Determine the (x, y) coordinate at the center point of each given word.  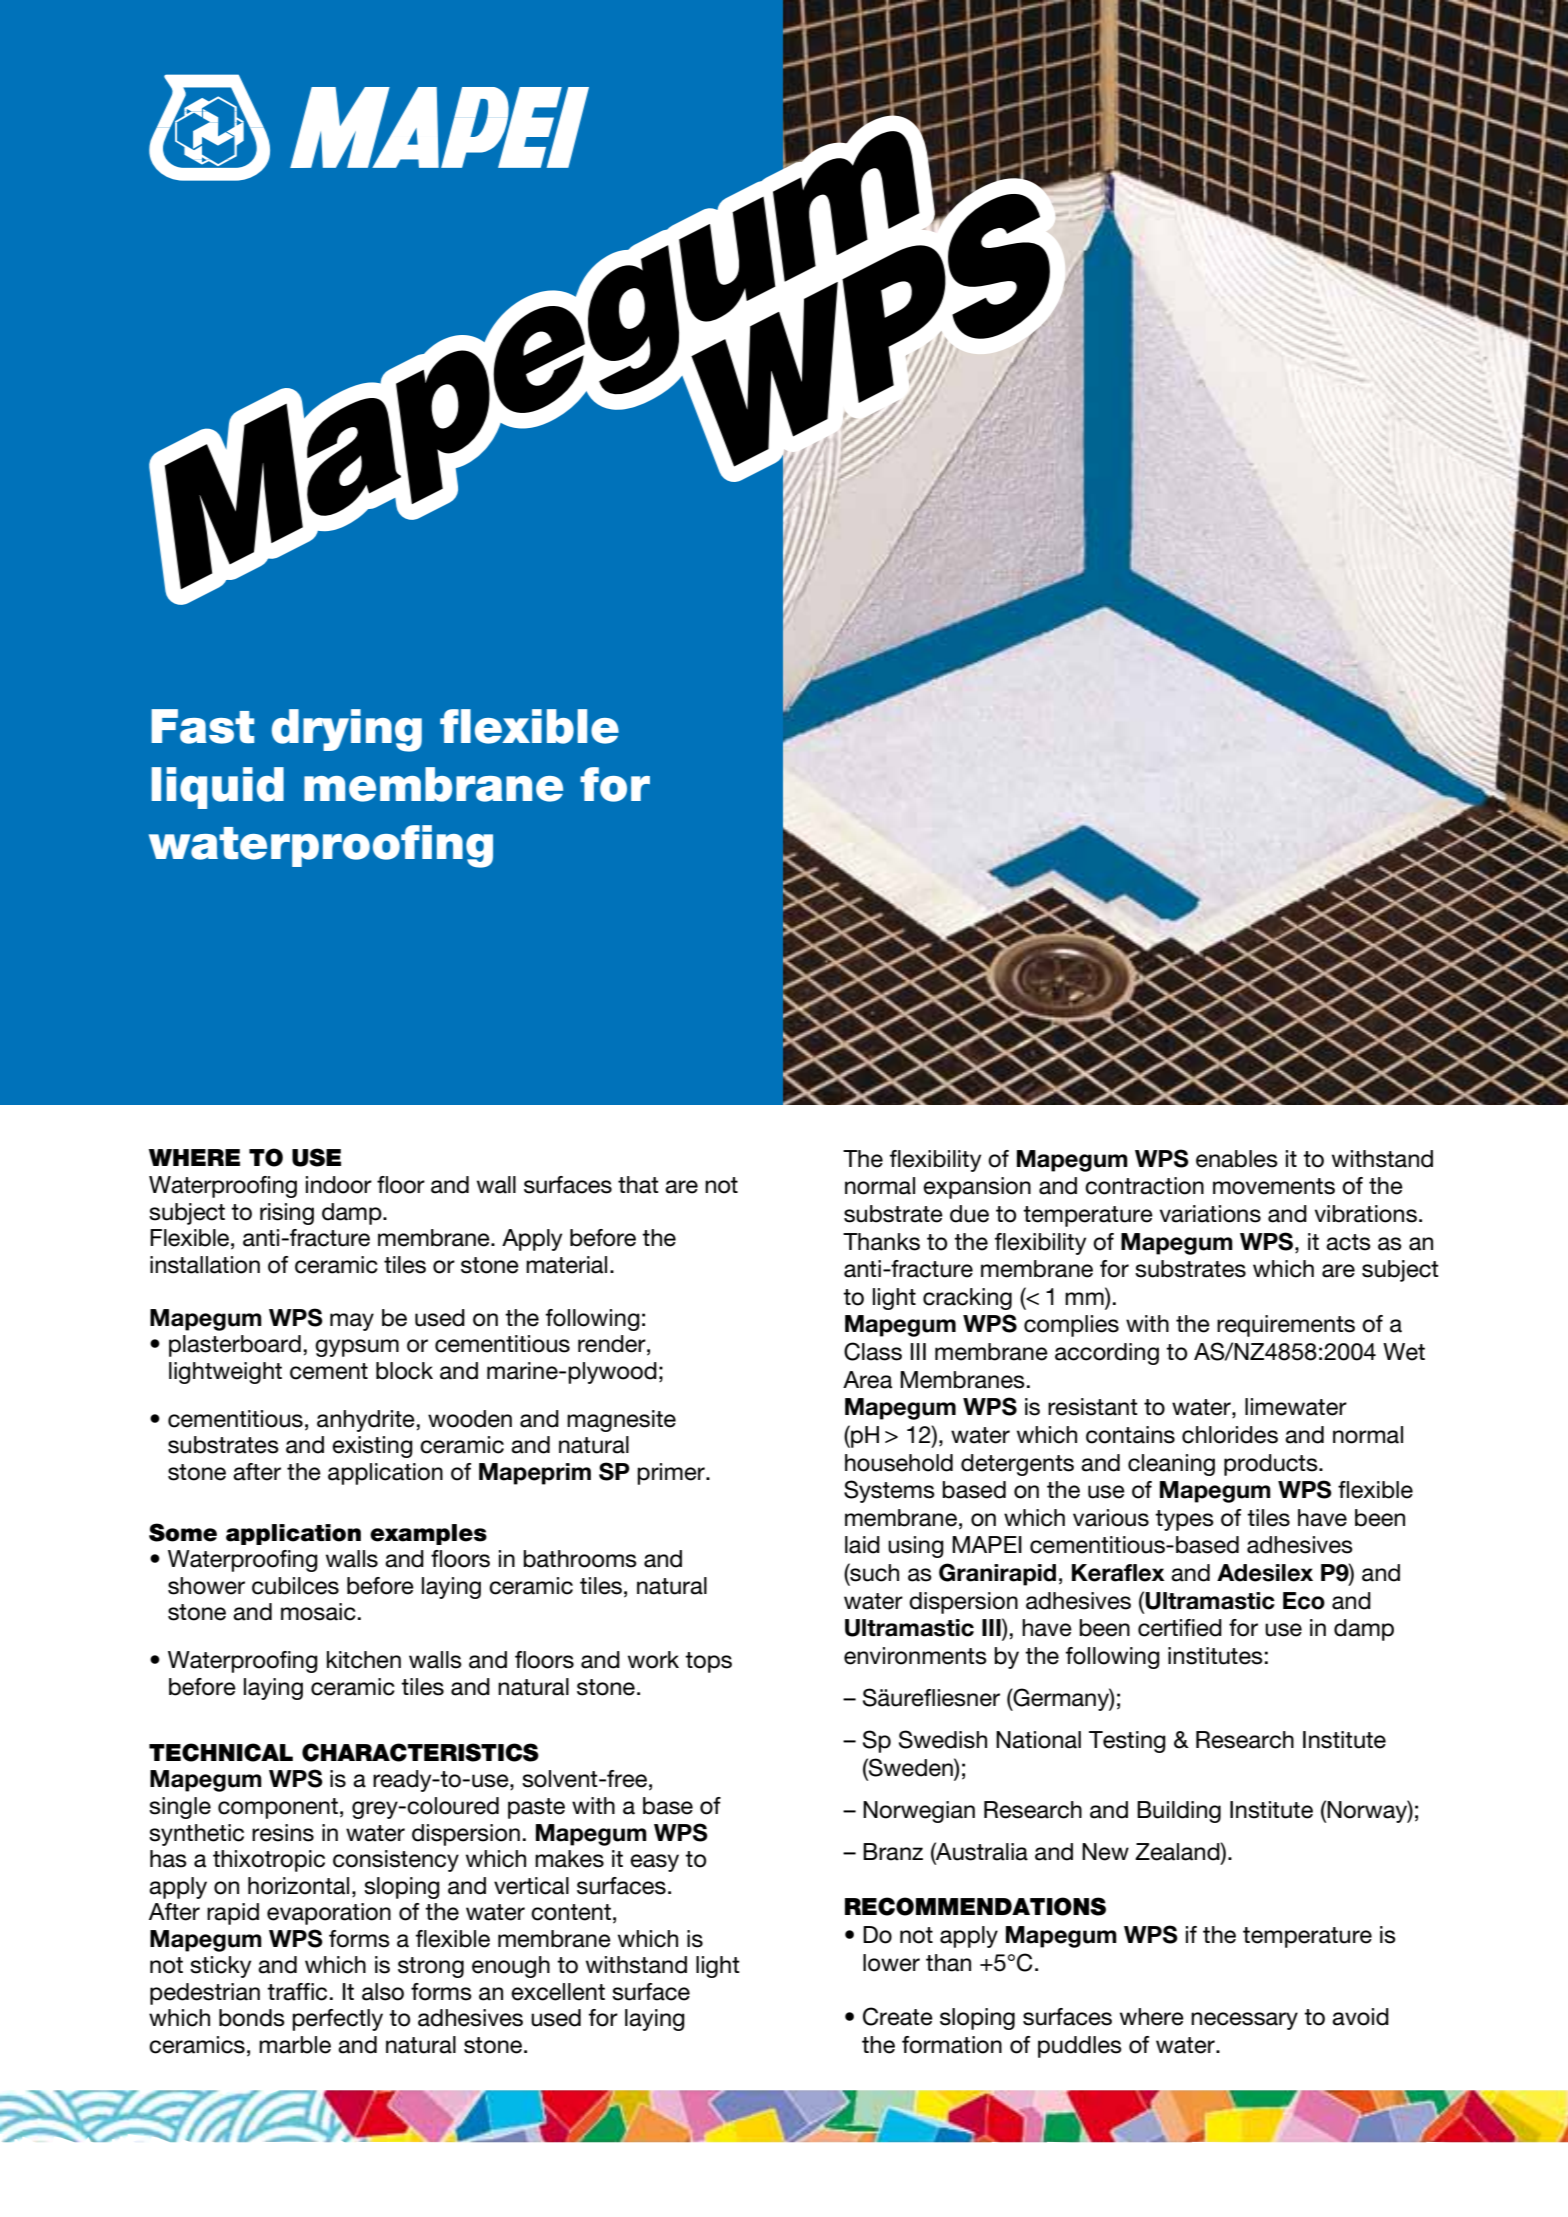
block (404, 1371)
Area (867, 1380)
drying (347, 730)
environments (915, 1656)
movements (1274, 1186)
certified (1180, 1628)
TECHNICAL (221, 1752)
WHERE (194, 1157)
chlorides (1230, 1435)
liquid (218, 788)
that (638, 1185)
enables (1237, 1159)
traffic (297, 1992)
